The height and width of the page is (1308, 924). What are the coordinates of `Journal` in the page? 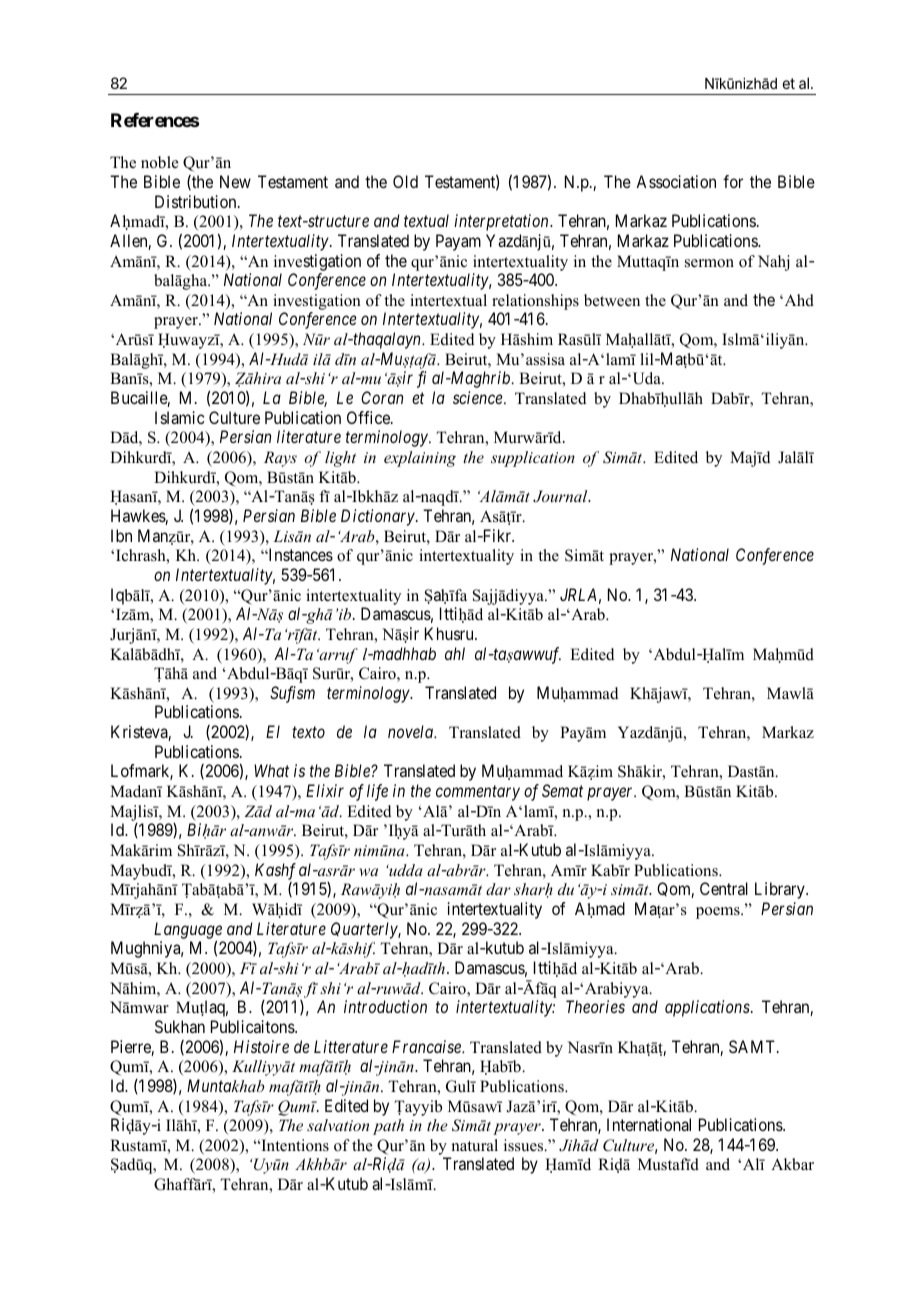 It's located at (561, 496).
